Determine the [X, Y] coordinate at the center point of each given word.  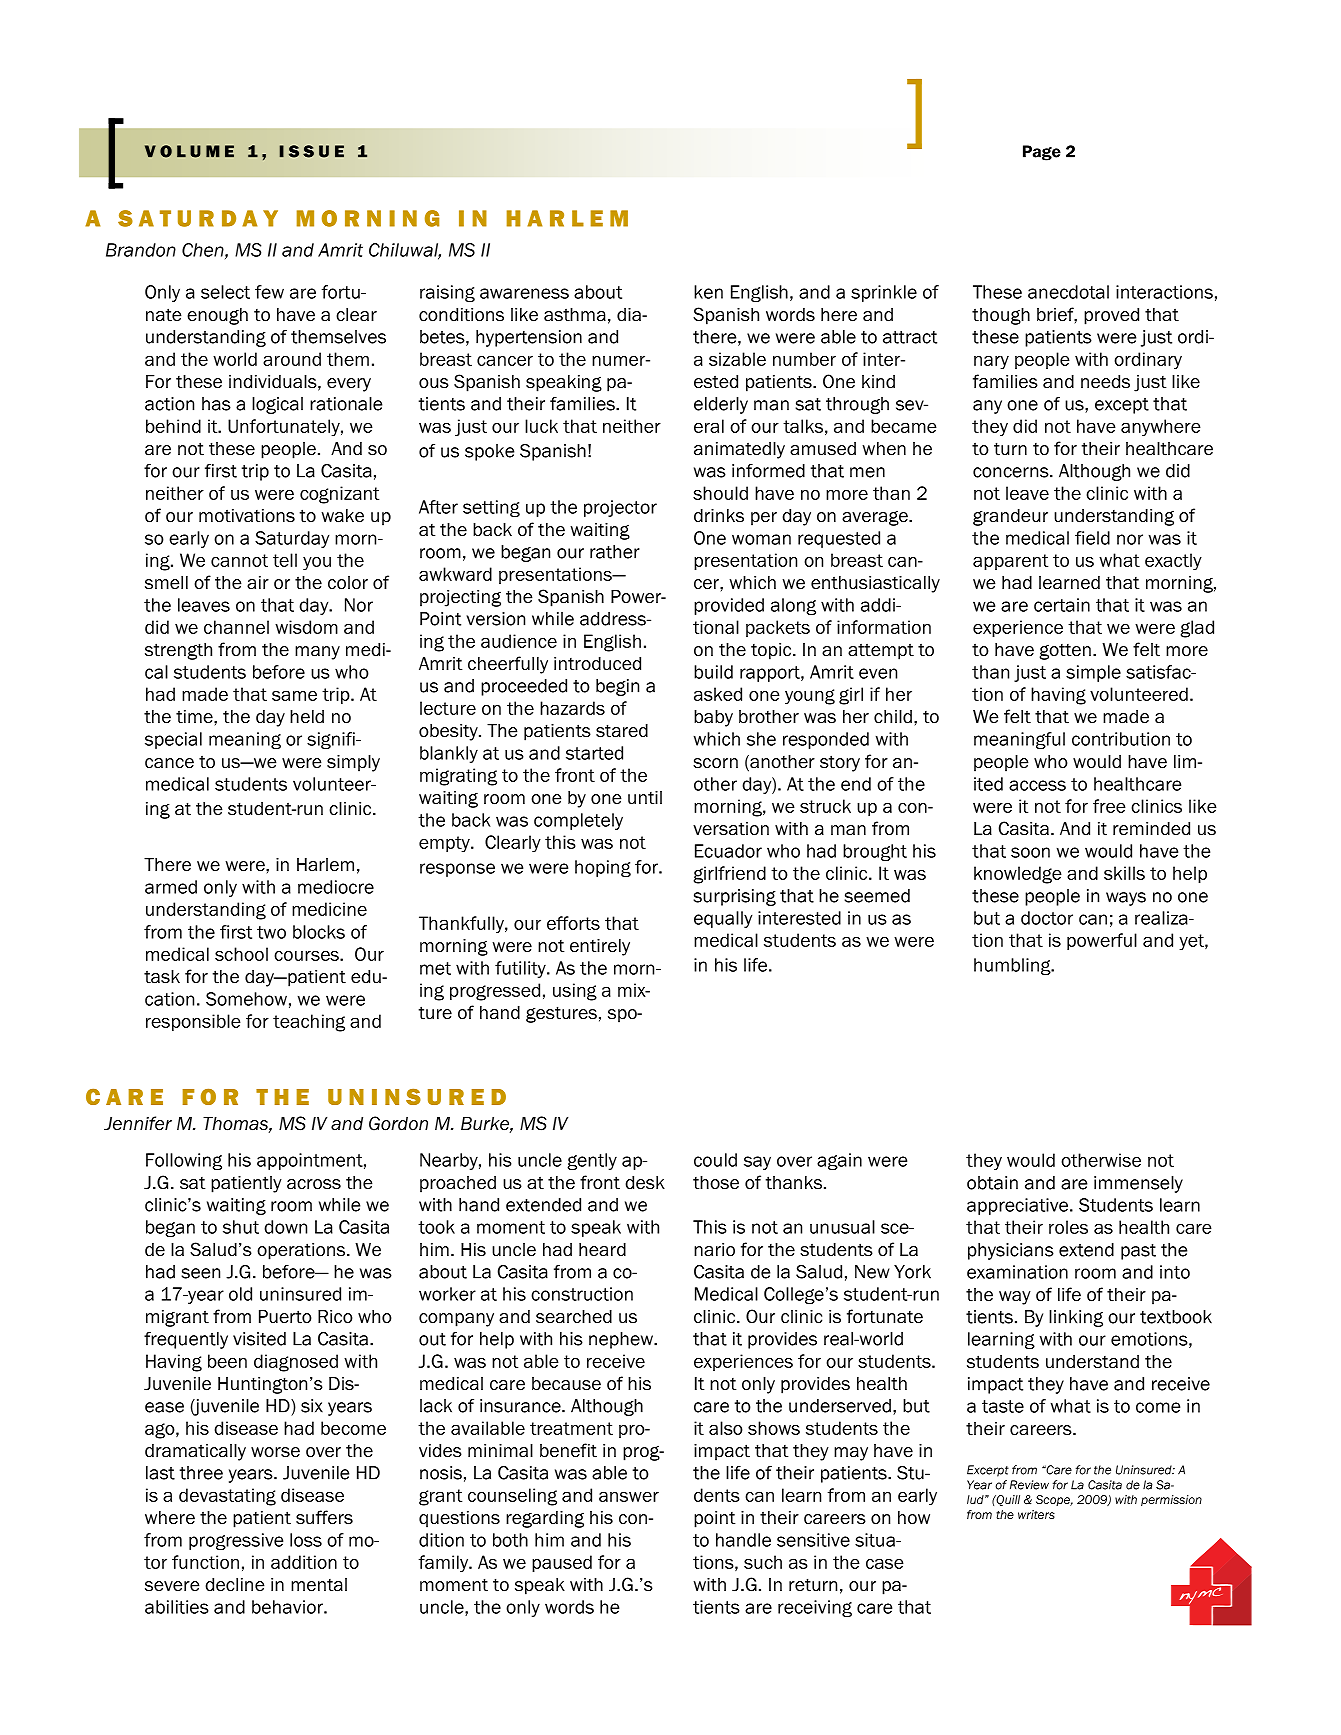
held [307, 717]
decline [235, 1585]
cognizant [339, 495]
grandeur [1010, 517]
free [1109, 806]
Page [1042, 153]
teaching [309, 1023]
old [240, 1294]
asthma [575, 315]
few [269, 292]
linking [1076, 1318]
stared [622, 731]
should [720, 493]
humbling [1013, 966]
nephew [622, 1340]
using [575, 992]
